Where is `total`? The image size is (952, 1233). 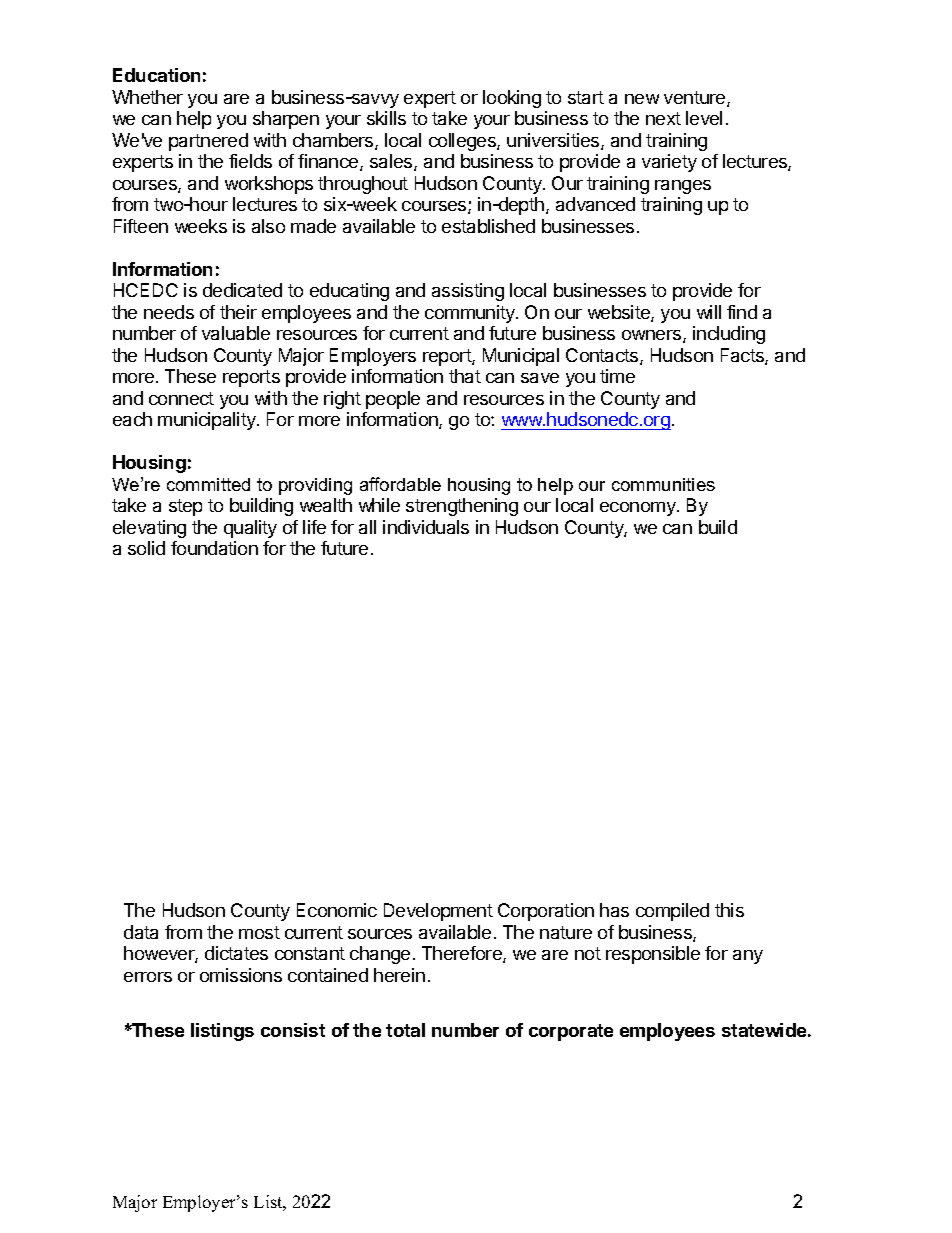 total is located at coordinates (405, 1030).
